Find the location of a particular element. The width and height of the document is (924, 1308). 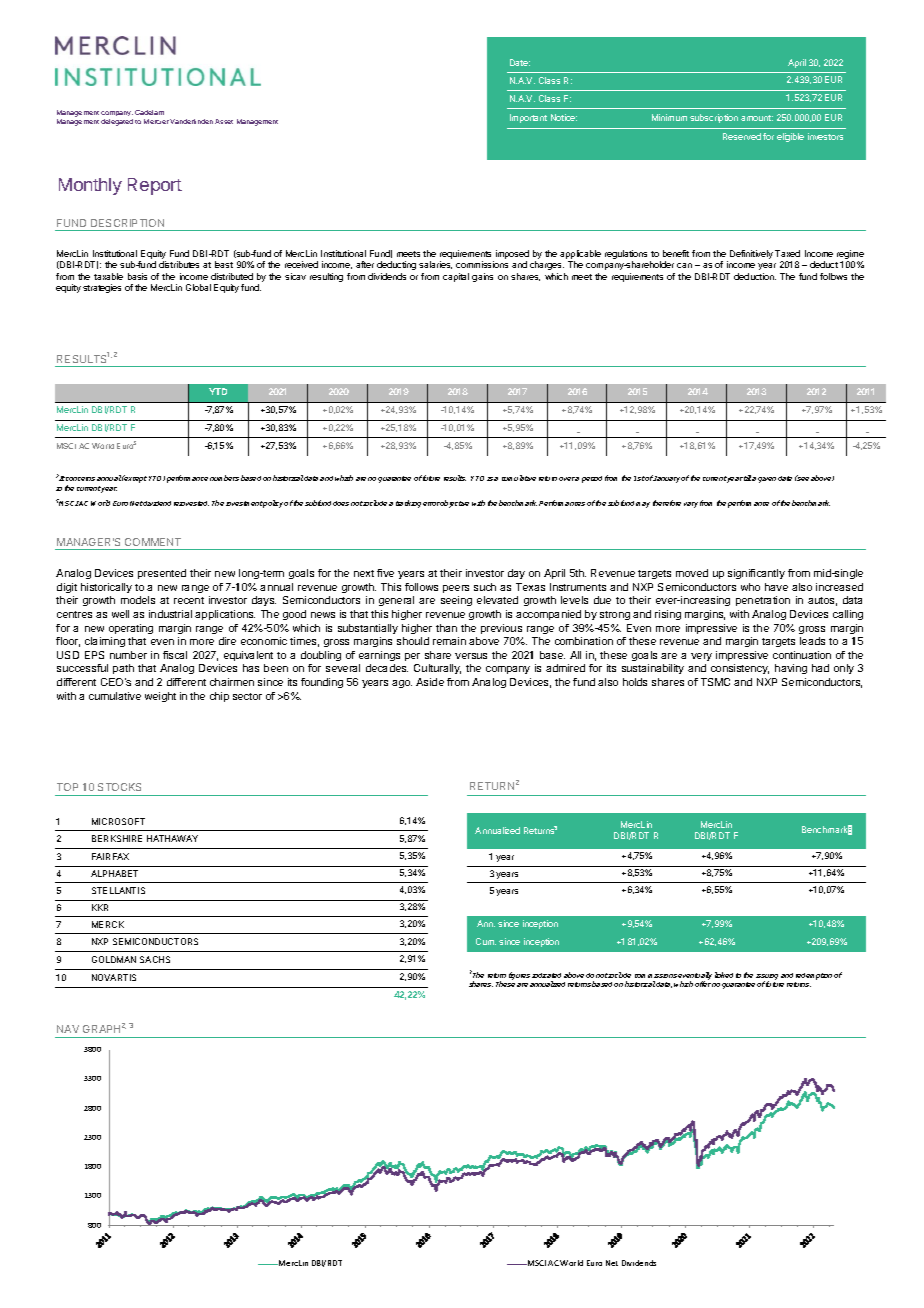

Aside is located at coordinates (430, 682).
